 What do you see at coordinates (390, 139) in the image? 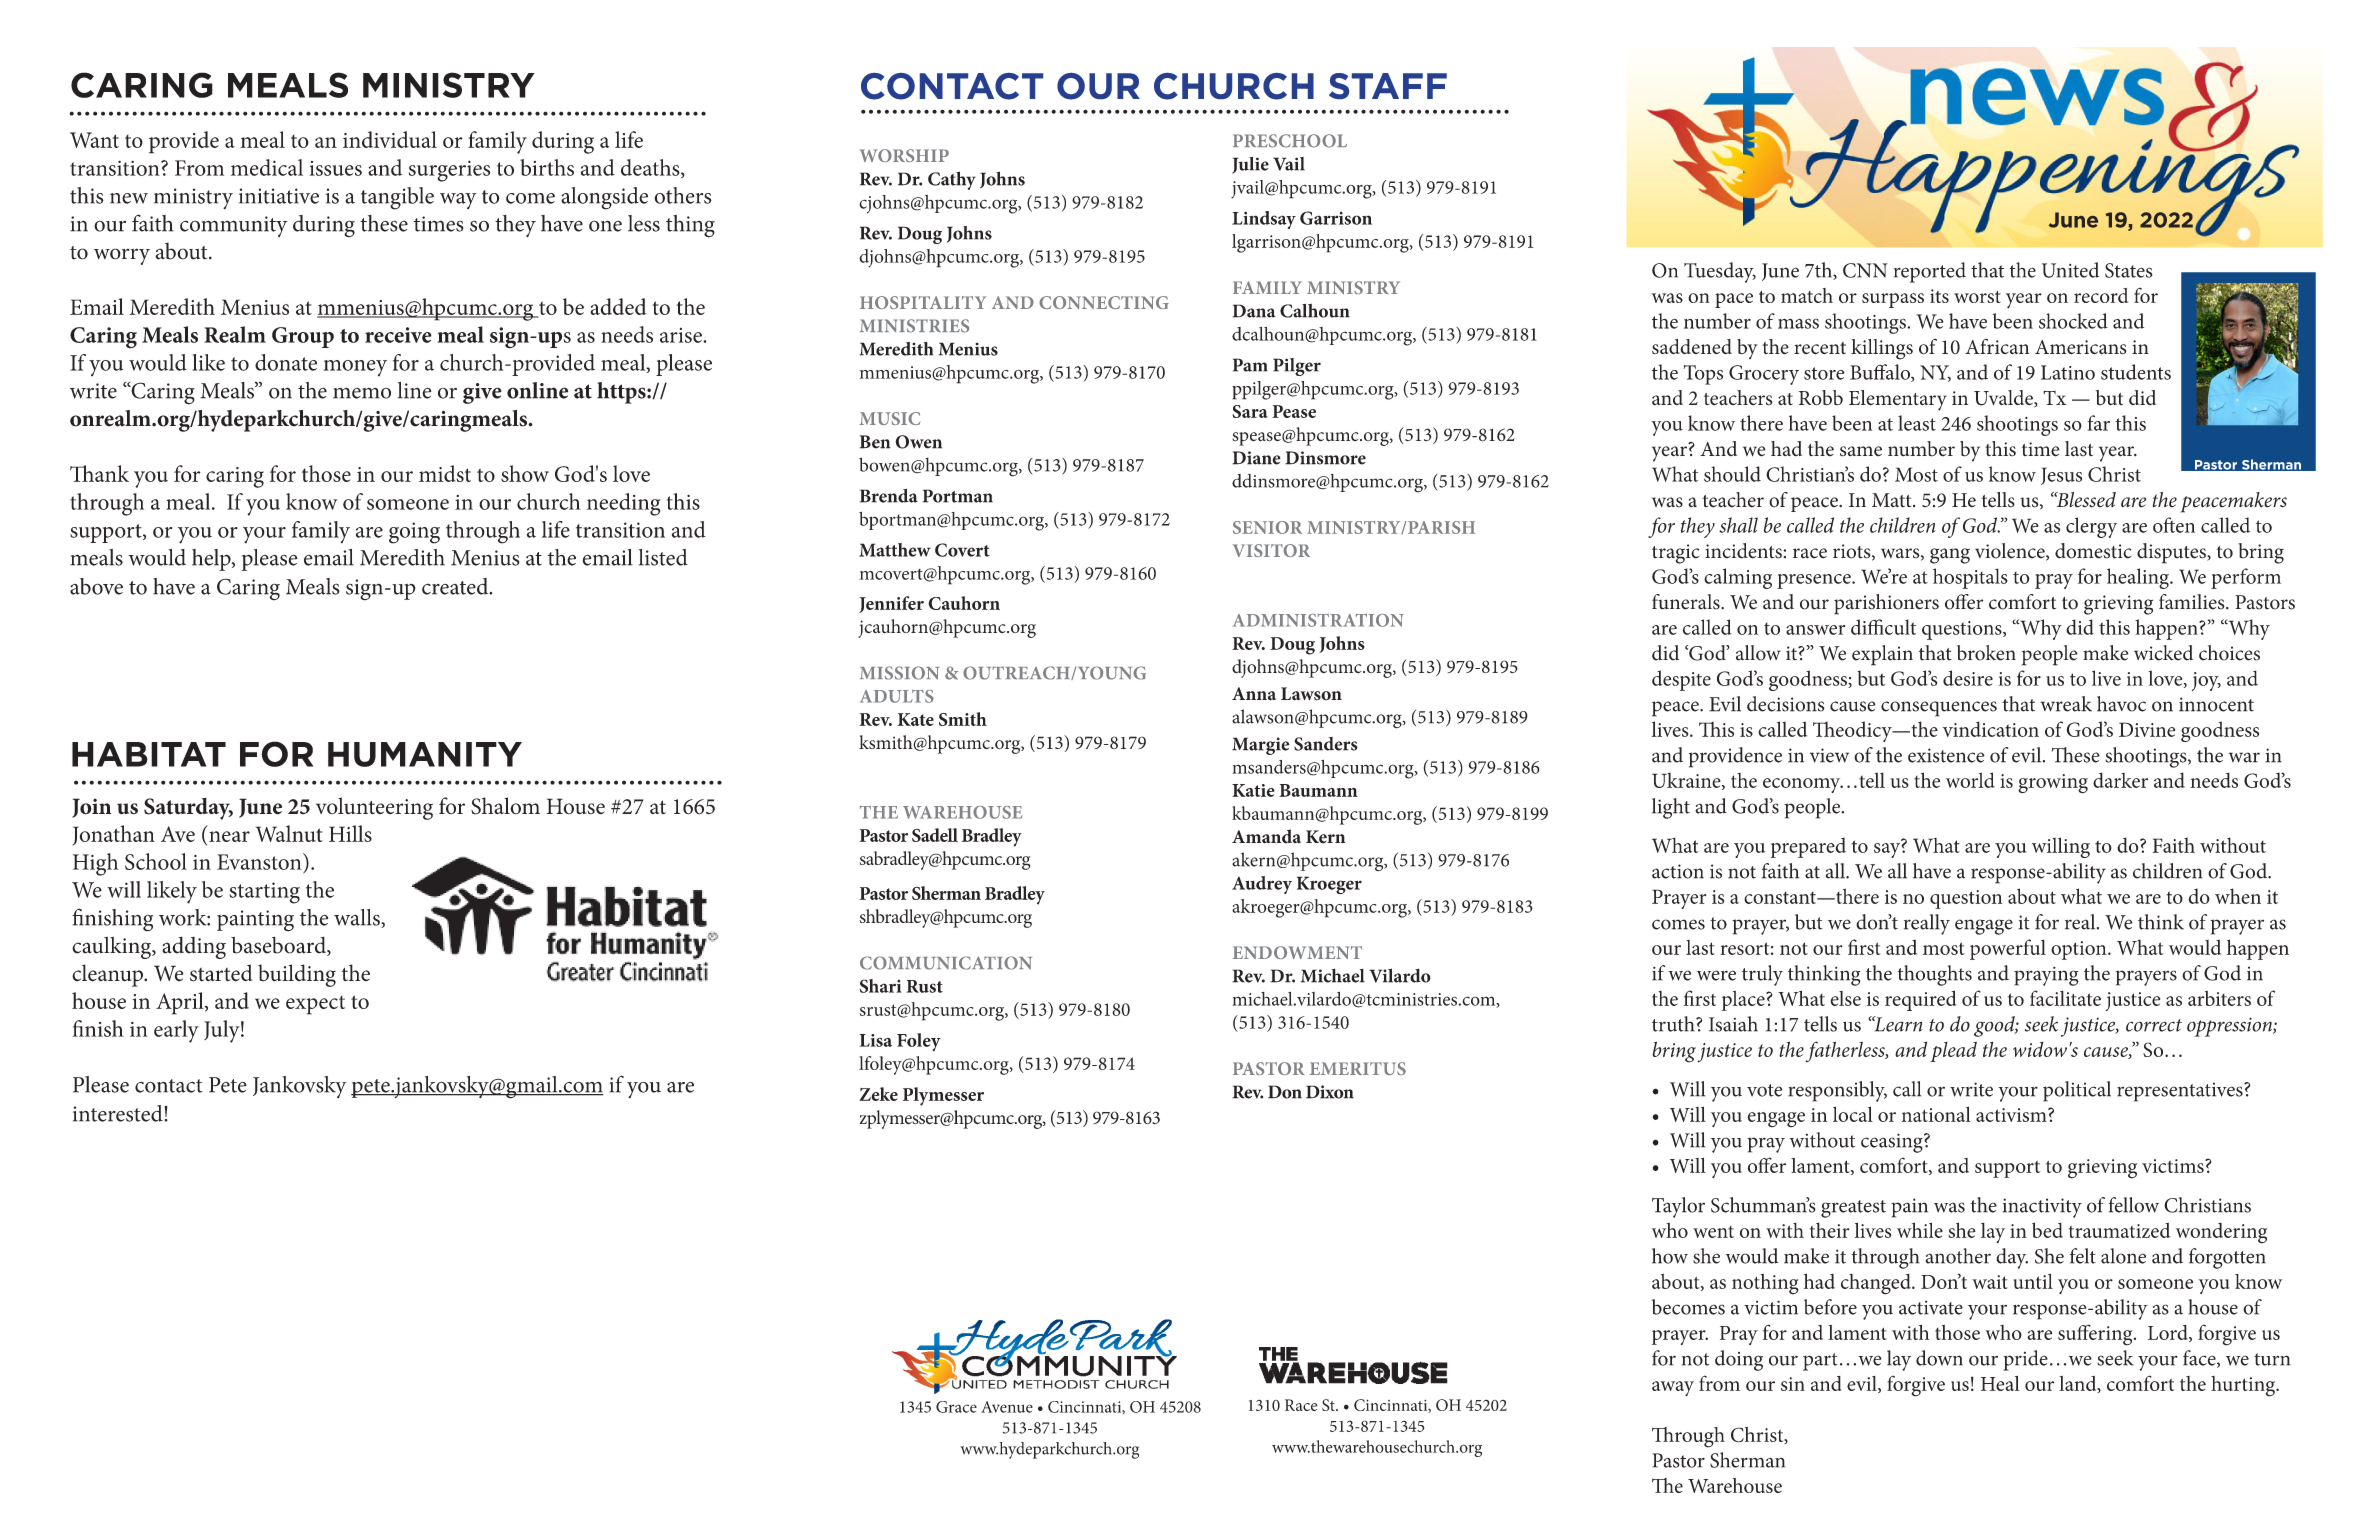
I see `individual` at bounding box center [390, 139].
